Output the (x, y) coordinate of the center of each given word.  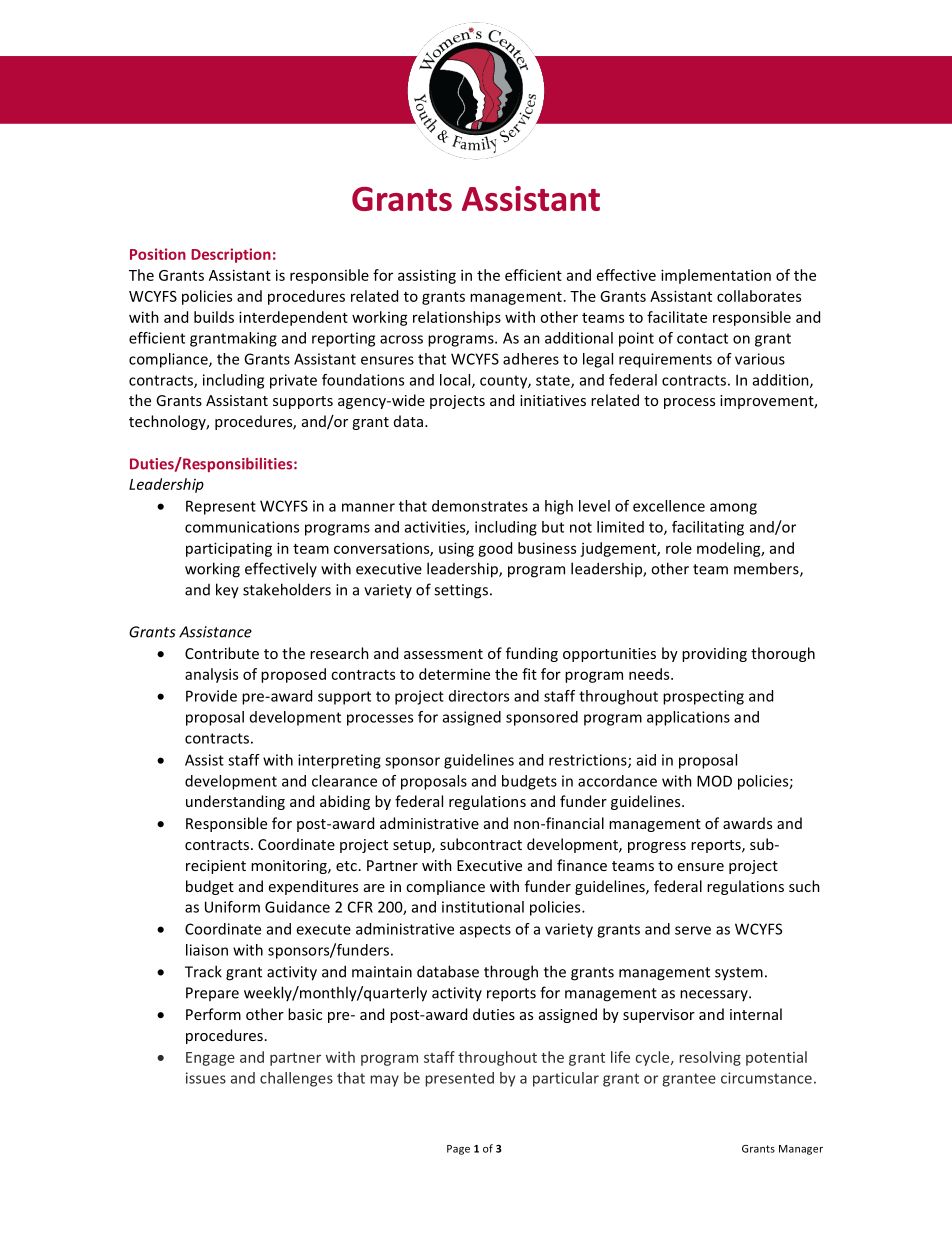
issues (206, 1078)
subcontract (481, 844)
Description (231, 255)
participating (229, 549)
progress (657, 847)
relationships (457, 318)
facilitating (708, 528)
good (495, 549)
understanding (235, 802)
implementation (716, 276)
